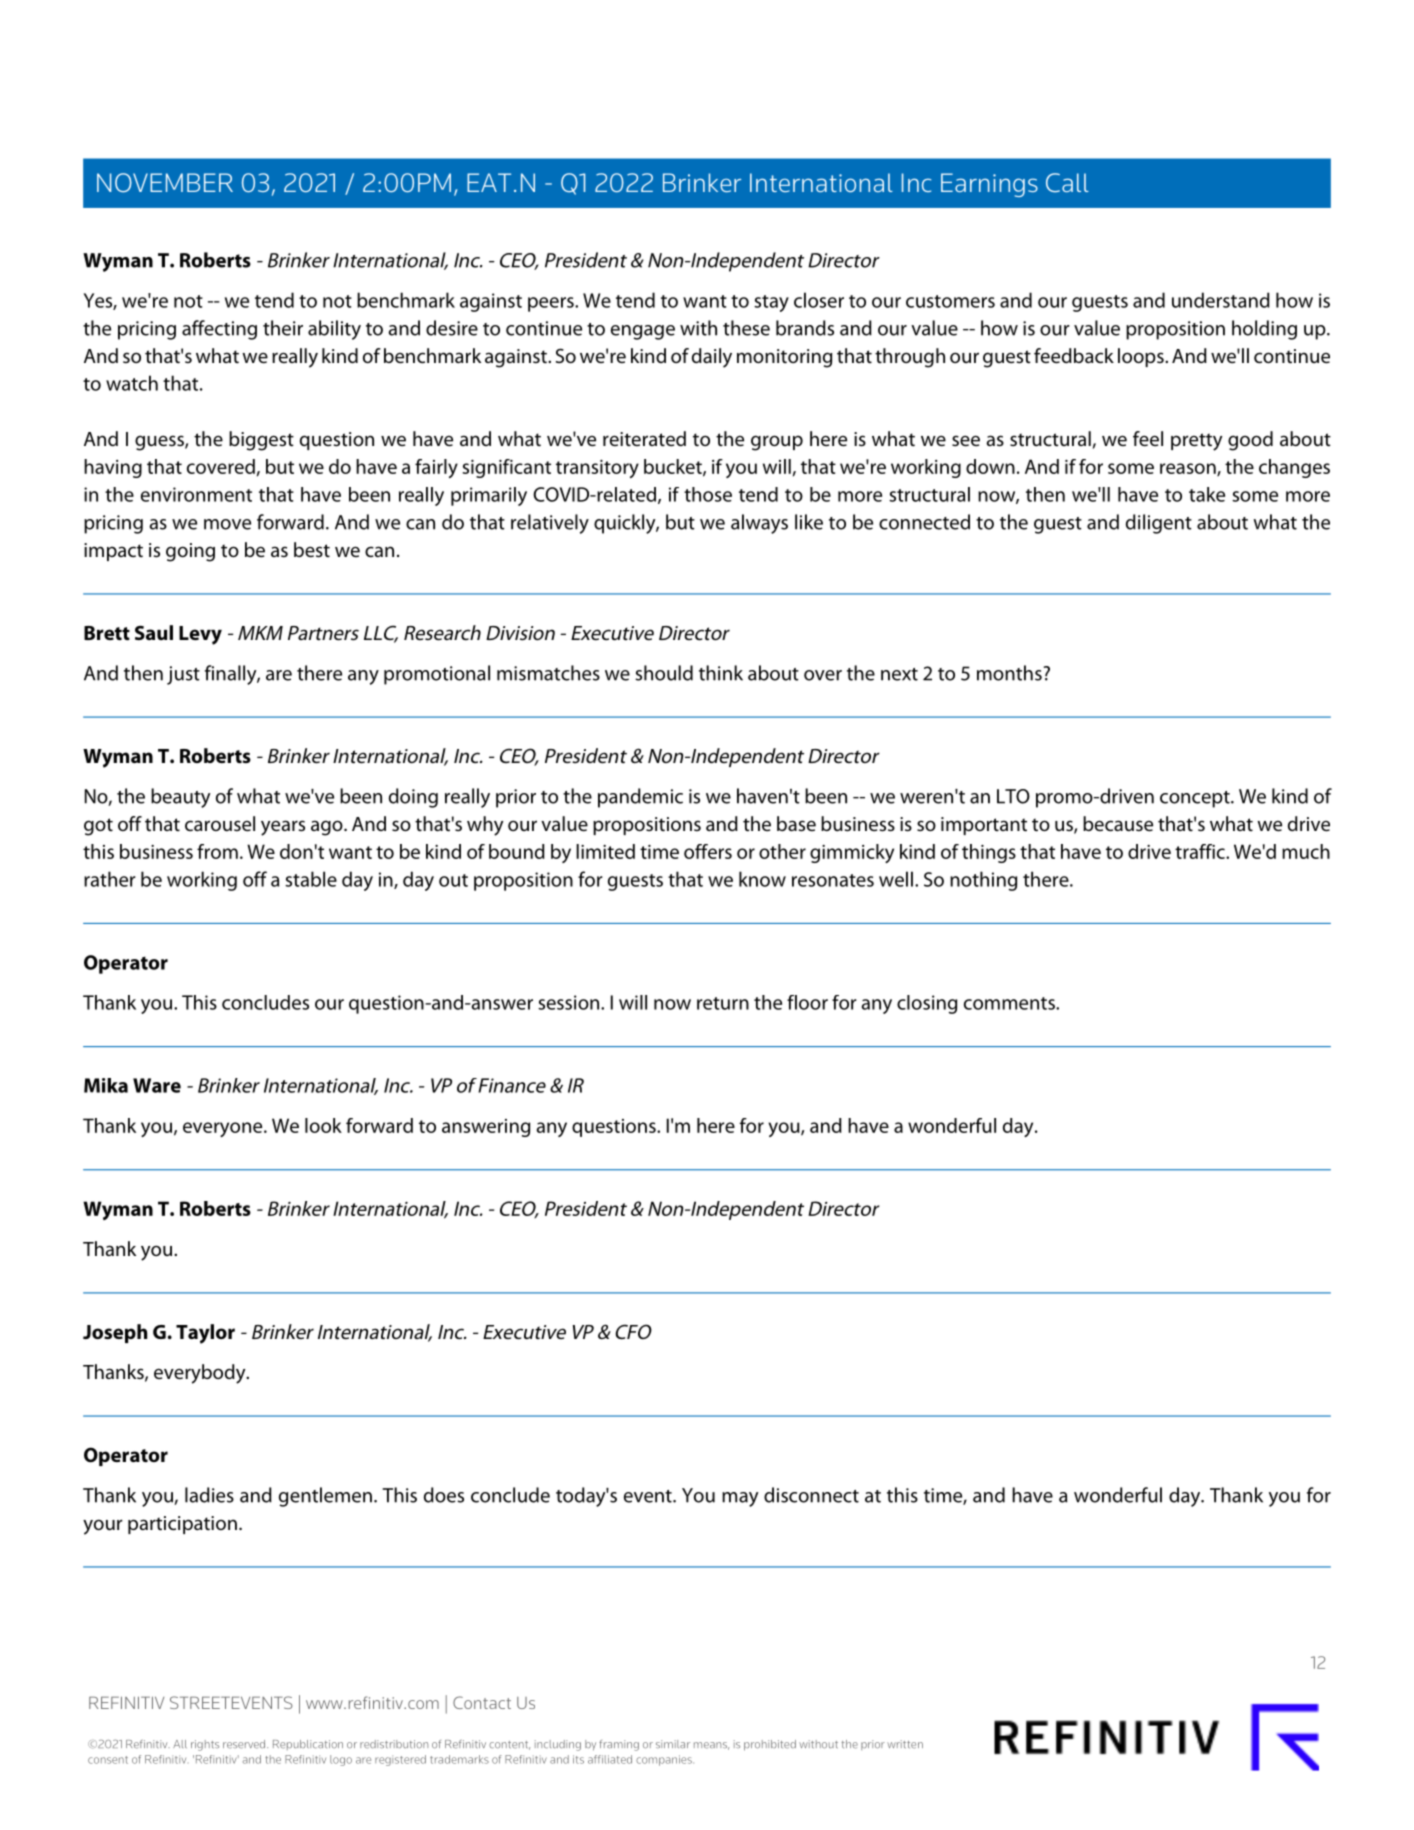  I want to click on think, so click(721, 673).
